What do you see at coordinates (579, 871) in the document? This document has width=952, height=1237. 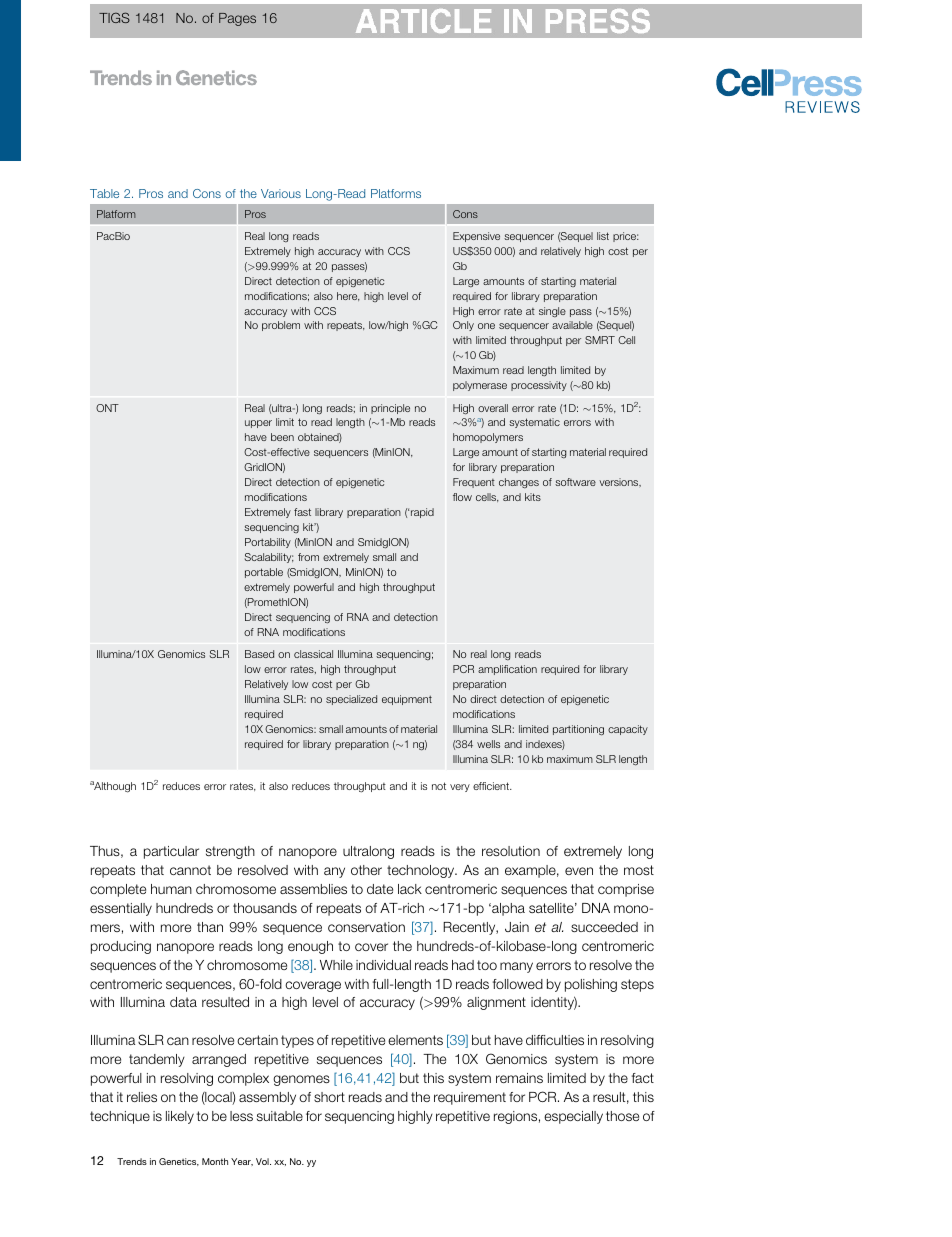 I see `even` at bounding box center [579, 871].
